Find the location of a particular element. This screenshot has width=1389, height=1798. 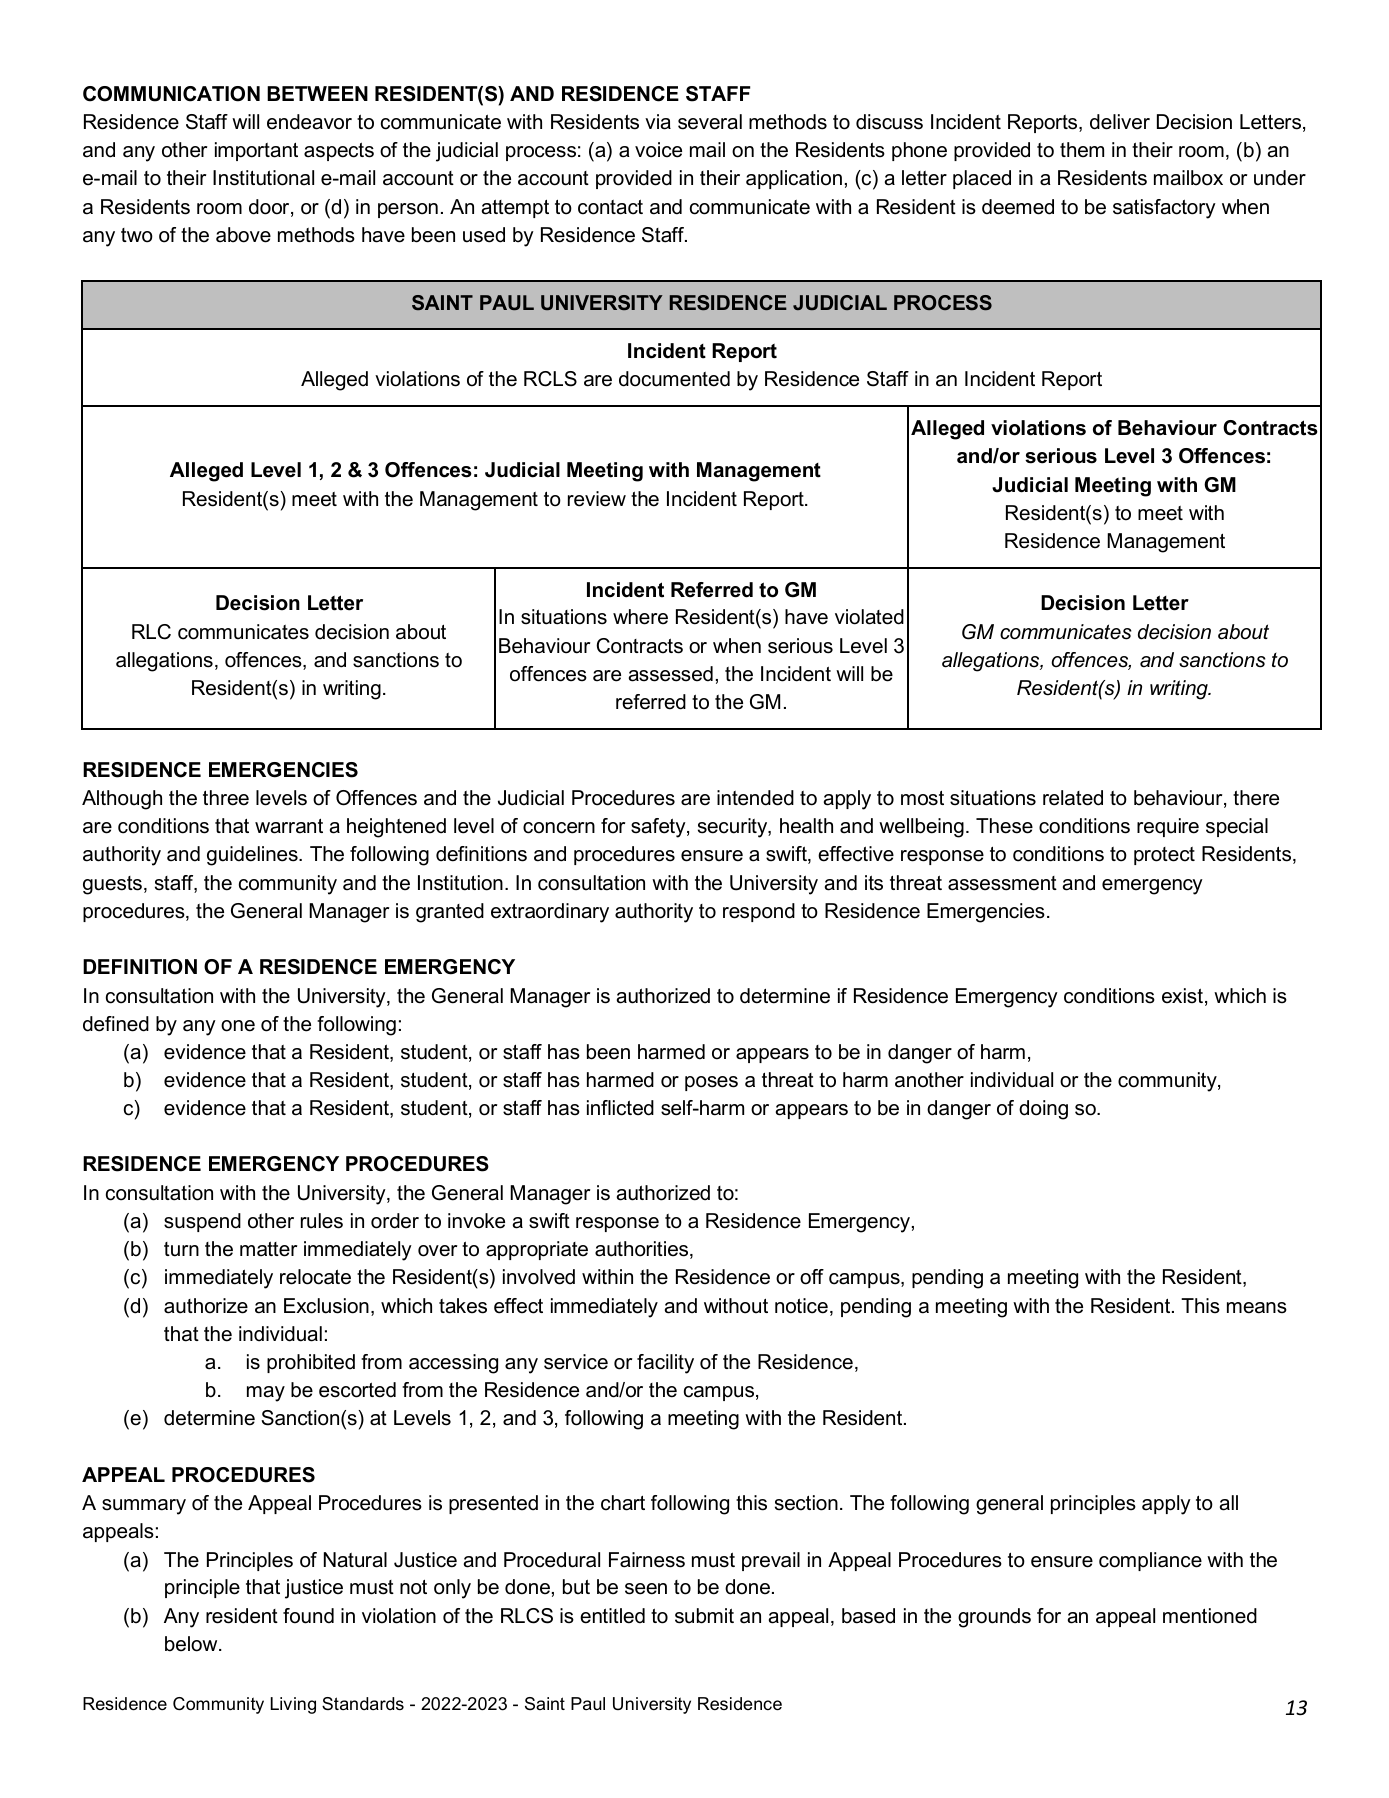

several is located at coordinates (710, 122).
